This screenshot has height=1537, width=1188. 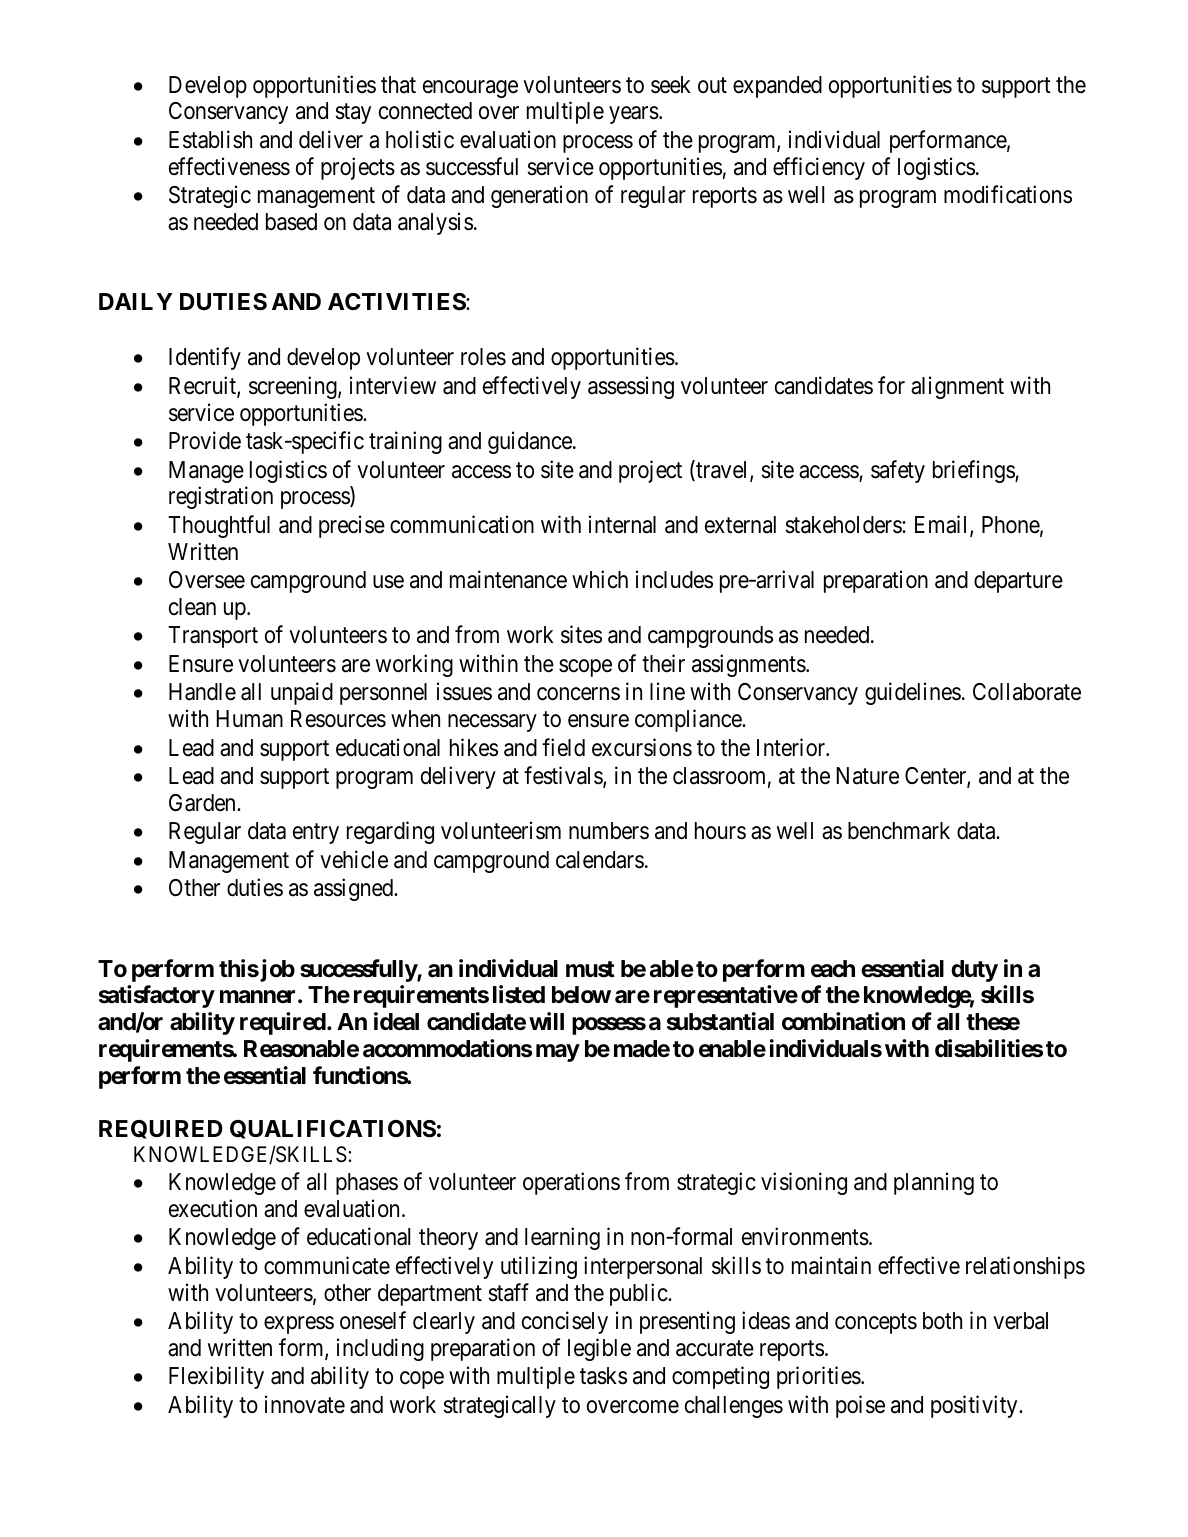 What do you see at coordinates (210, 139) in the screenshot?
I see `Establish` at bounding box center [210, 139].
